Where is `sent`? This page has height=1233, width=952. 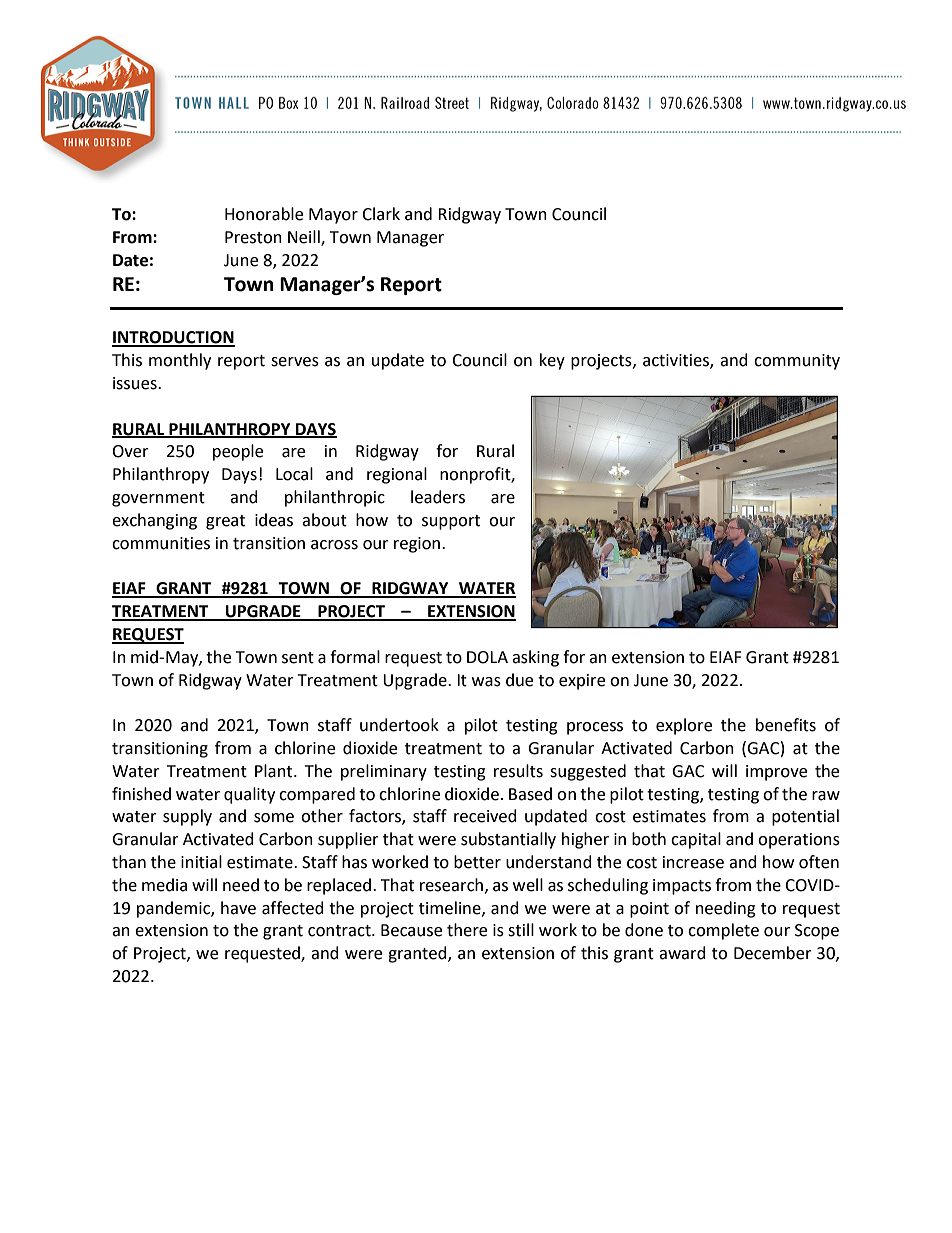 sent is located at coordinates (298, 658).
